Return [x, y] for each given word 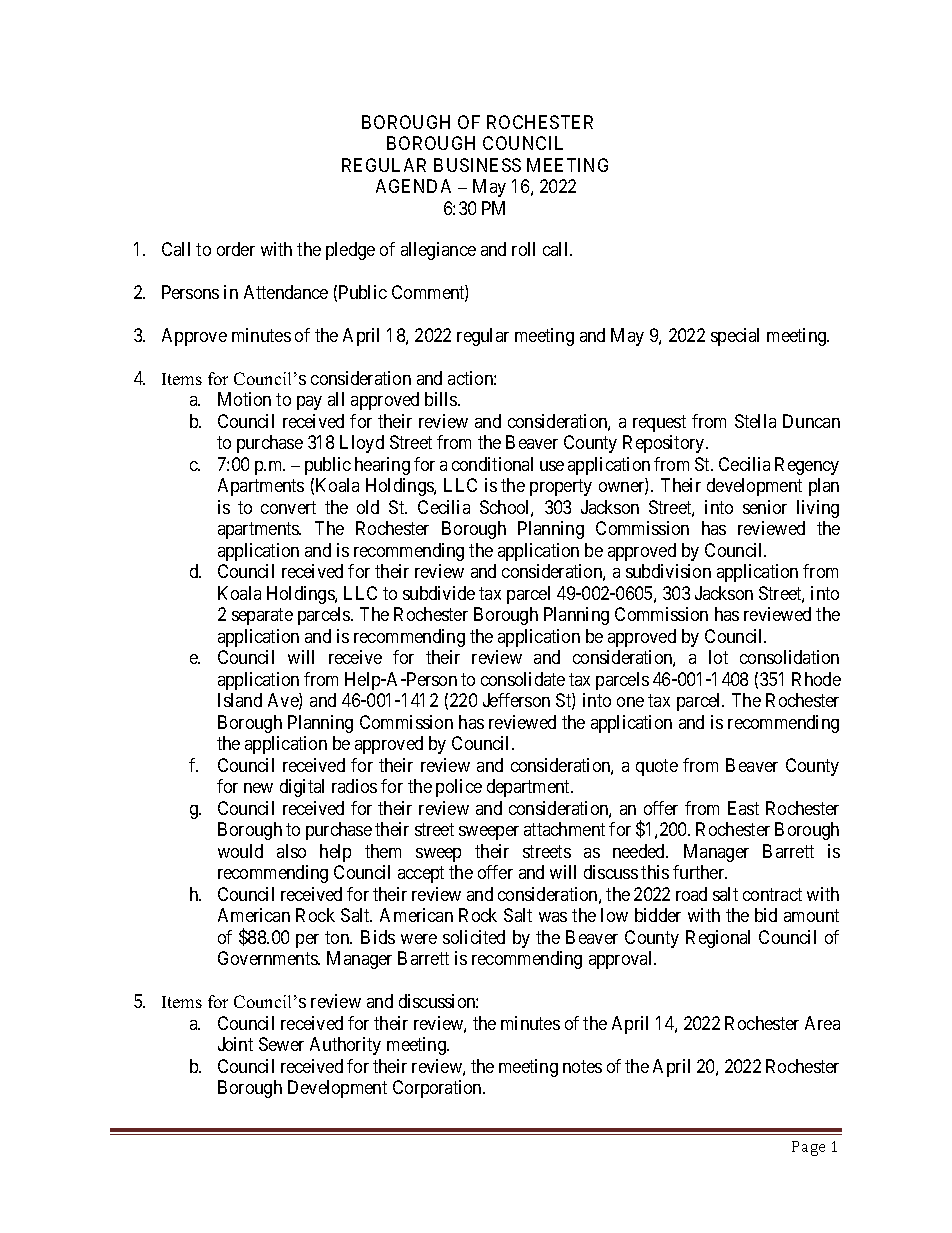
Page [808, 1148]
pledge [350, 251]
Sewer [281, 1044]
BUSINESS [477, 165]
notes [582, 1066]
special [735, 337]
